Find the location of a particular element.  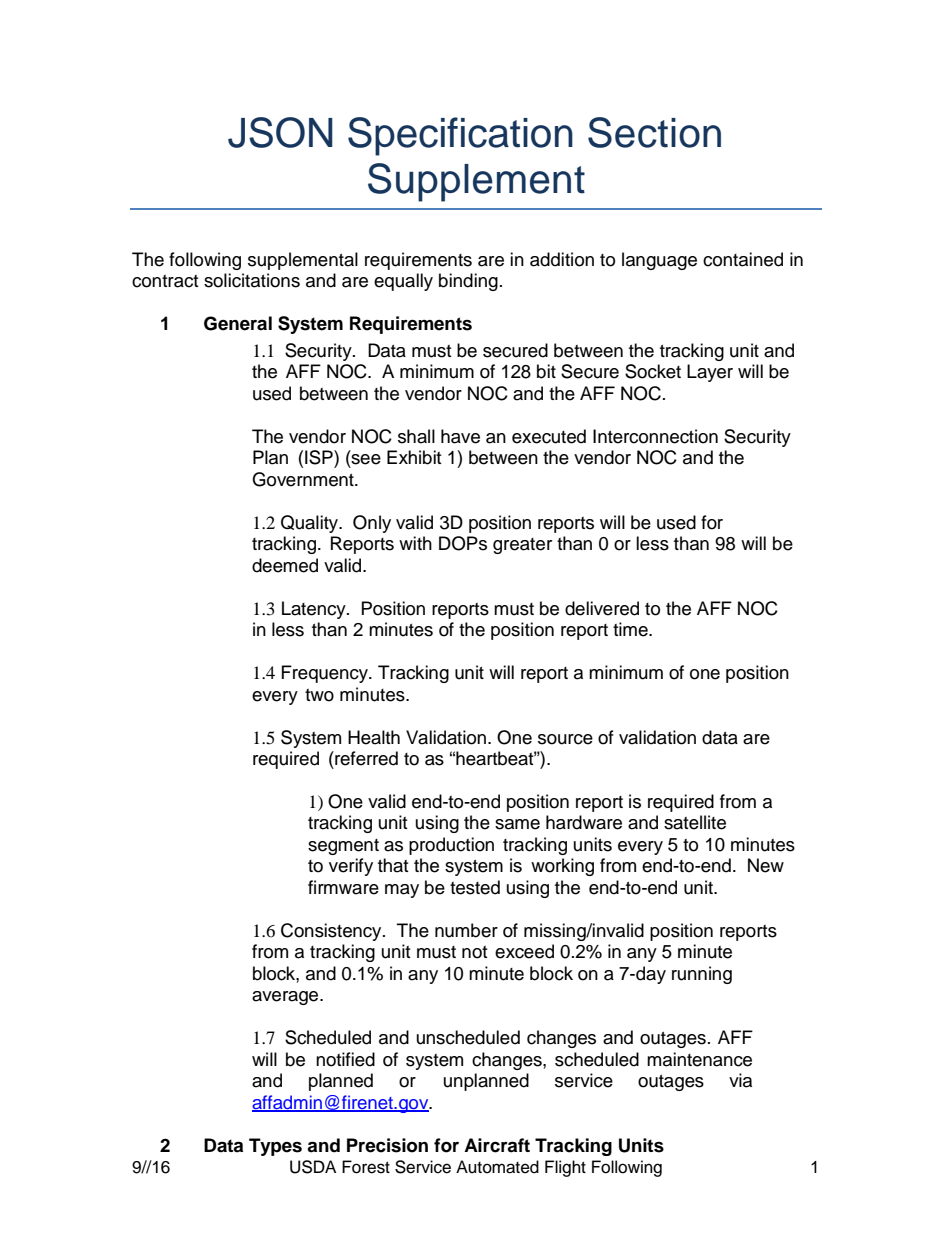

Latency is located at coordinates (315, 610).
